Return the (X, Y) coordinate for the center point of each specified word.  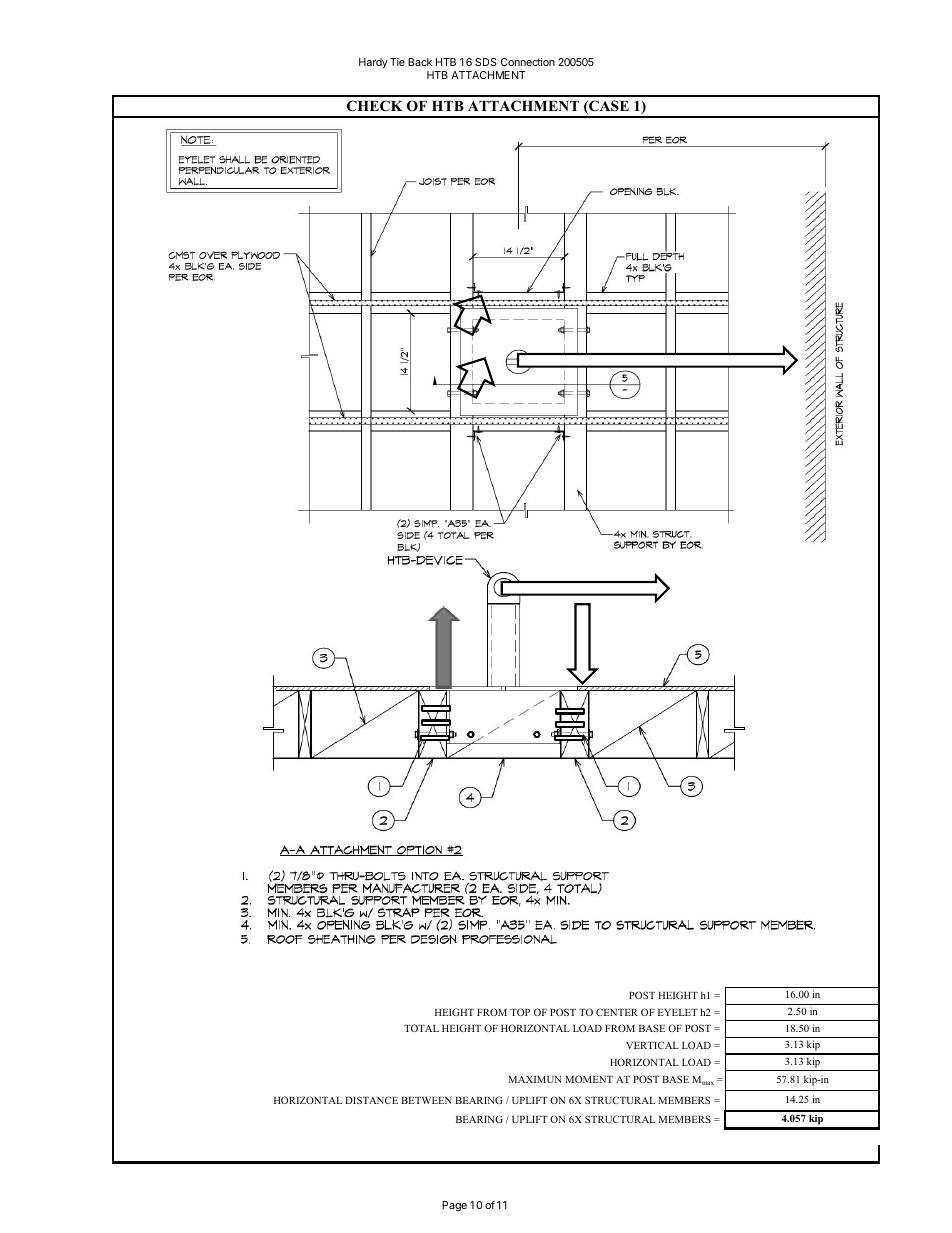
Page (454, 1206)
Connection (528, 62)
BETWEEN (426, 1100)
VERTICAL (652, 1045)
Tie (397, 62)
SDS (486, 62)
